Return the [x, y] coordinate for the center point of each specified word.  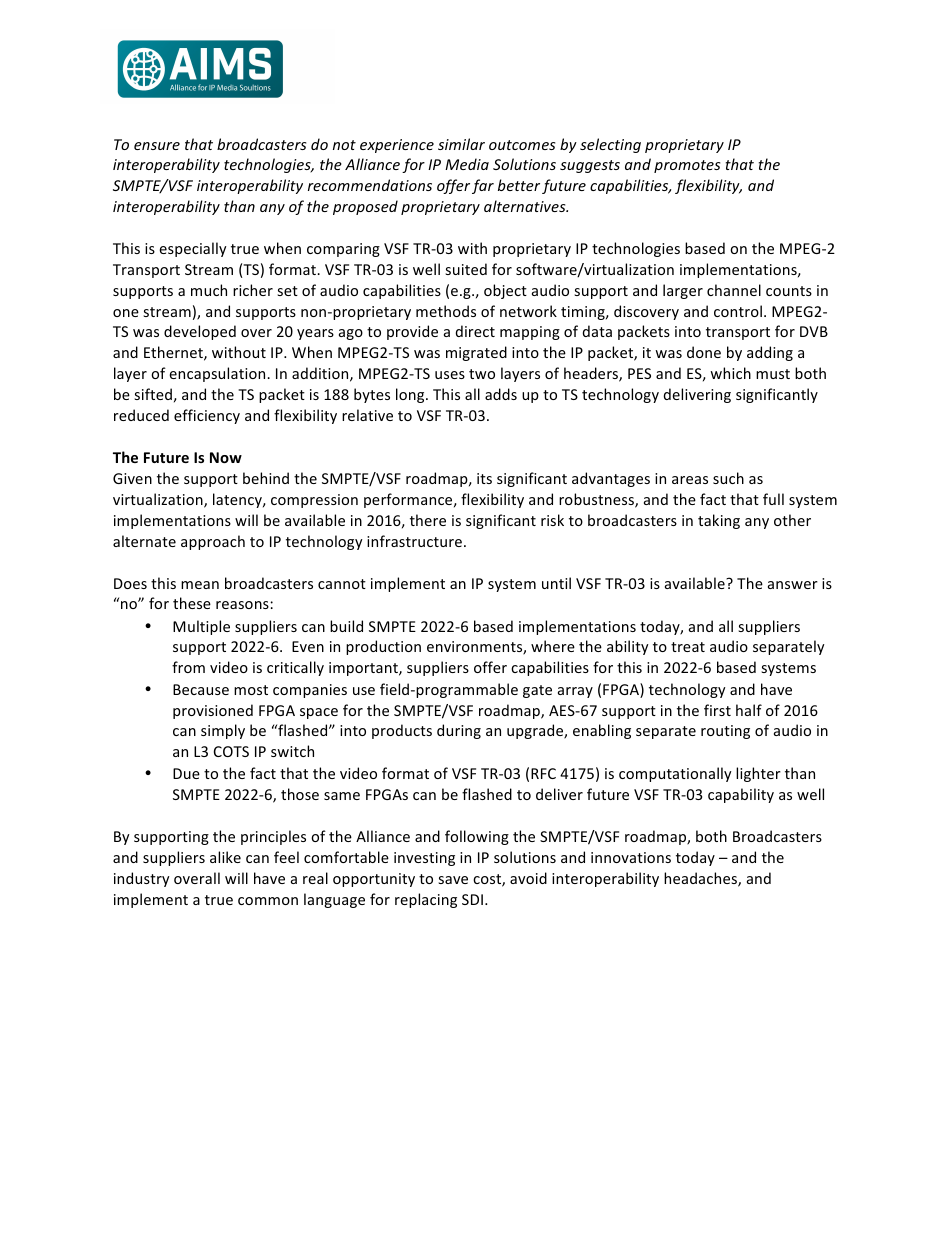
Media [467, 164]
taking [719, 521]
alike [225, 857]
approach [213, 542]
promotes [687, 166]
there [428, 520]
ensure [157, 146]
